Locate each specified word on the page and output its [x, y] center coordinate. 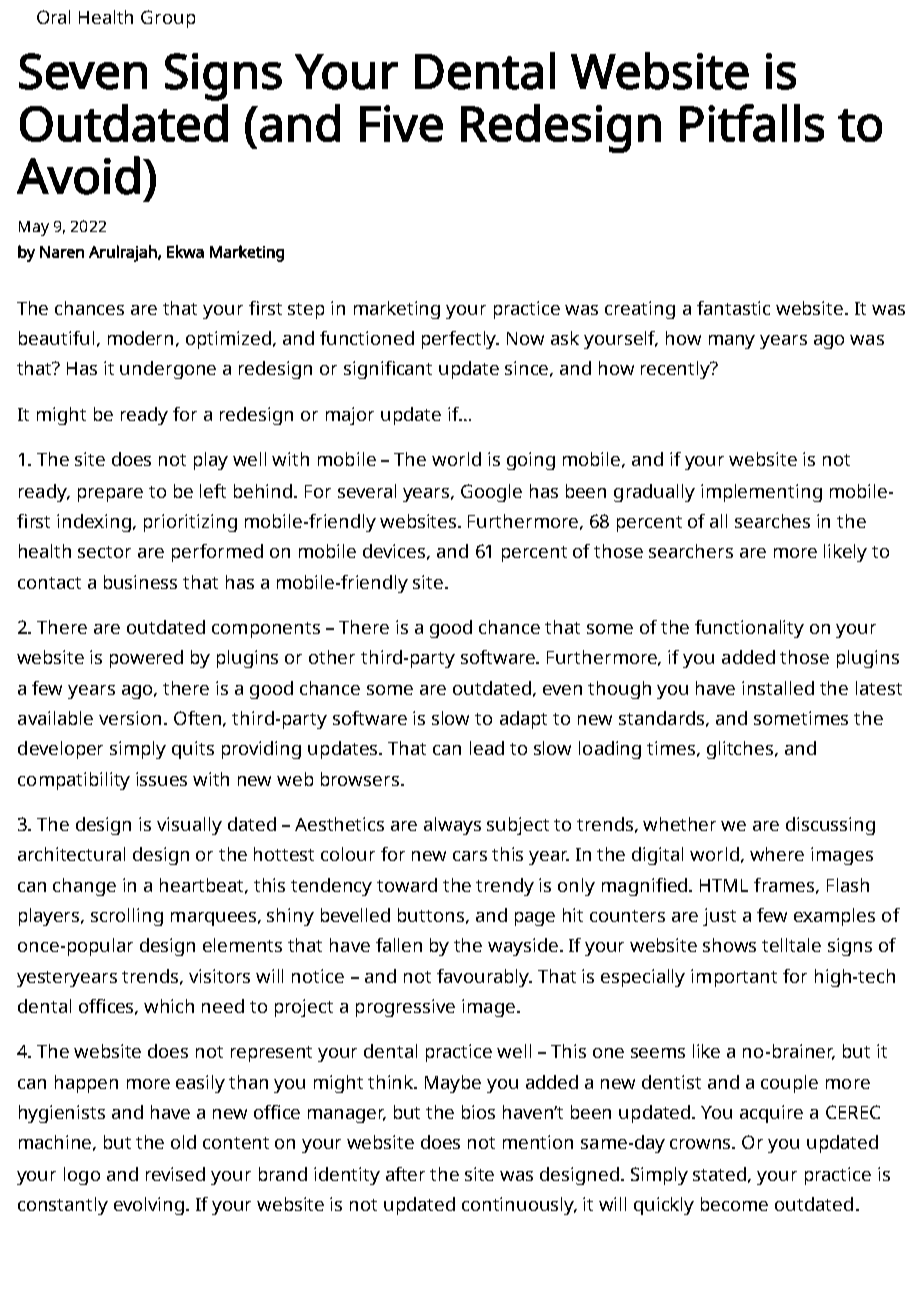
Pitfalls [752, 123]
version [132, 718]
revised [175, 1174]
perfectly [460, 340]
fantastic [733, 308]
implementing [761, 493]
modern [140, 338]
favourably [484, 978]
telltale [791, 945]
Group [168, 19]
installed [778, 688]
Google [491, 493]
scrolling [127, 917]
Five [401, 123]
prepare [110, 495]
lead [487, 748]
